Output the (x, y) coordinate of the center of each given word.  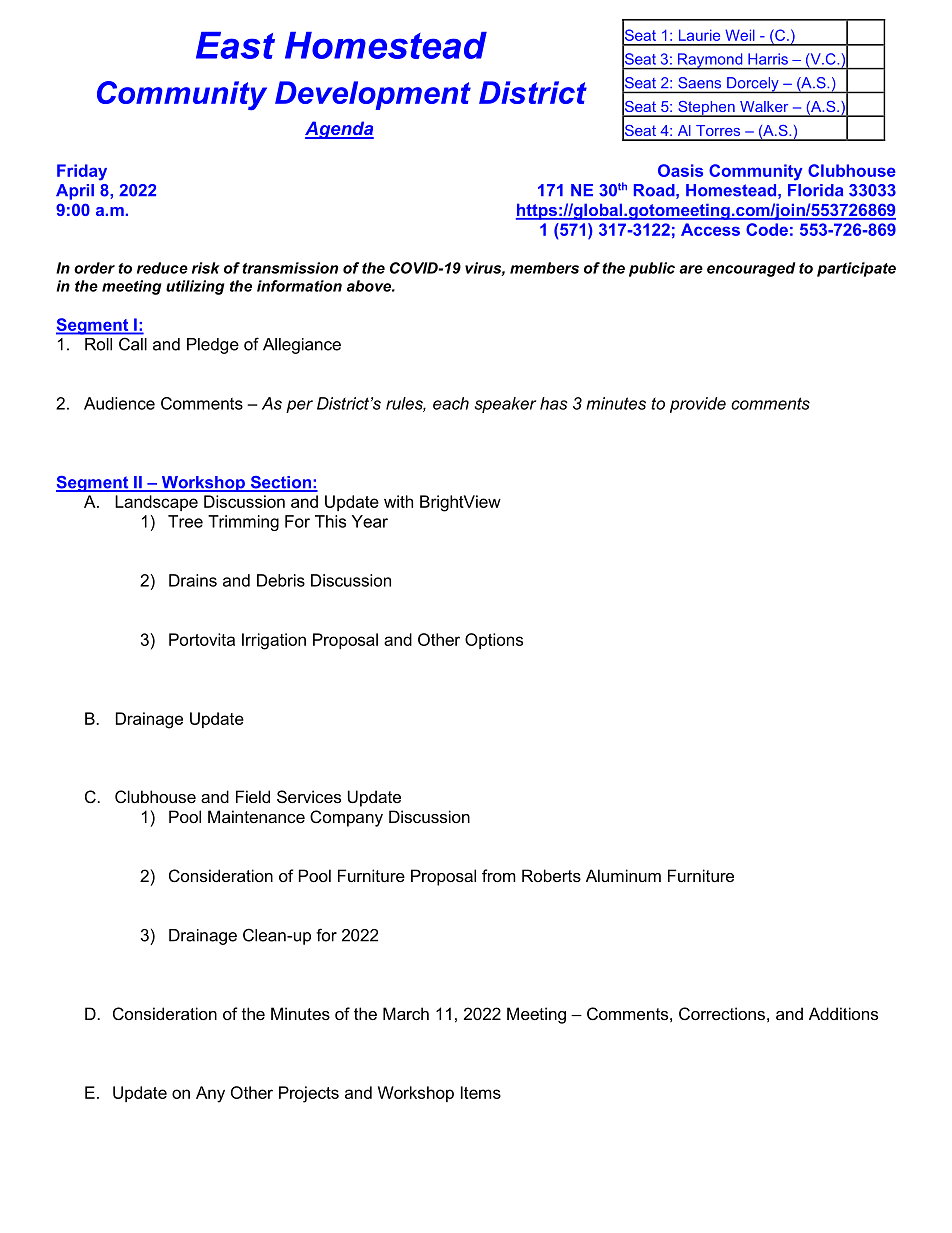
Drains (193, 580)
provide (698, 405)
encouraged (751, 269)
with (398, 501)
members (544, 268)
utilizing (195, 287)
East (235, 45)
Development (373, 95)
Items (481, 1092)
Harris (768, 59)
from (499, 875)
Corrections (722, 1013)
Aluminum (623, 875)
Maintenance (256, 816)
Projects (309, 1094)
